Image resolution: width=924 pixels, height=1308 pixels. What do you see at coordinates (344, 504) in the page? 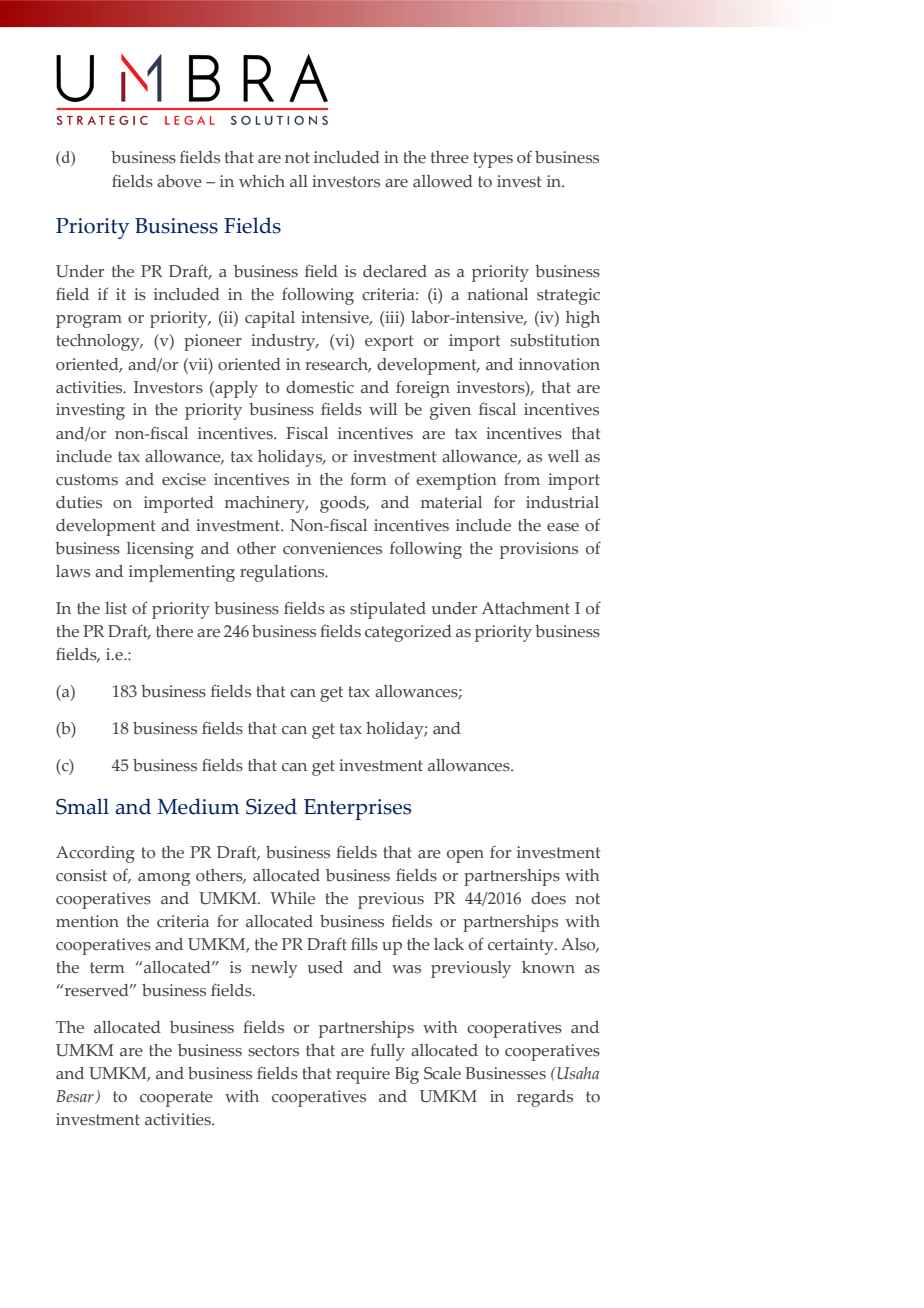
I see `goods` at bounding box center [344, 504].
